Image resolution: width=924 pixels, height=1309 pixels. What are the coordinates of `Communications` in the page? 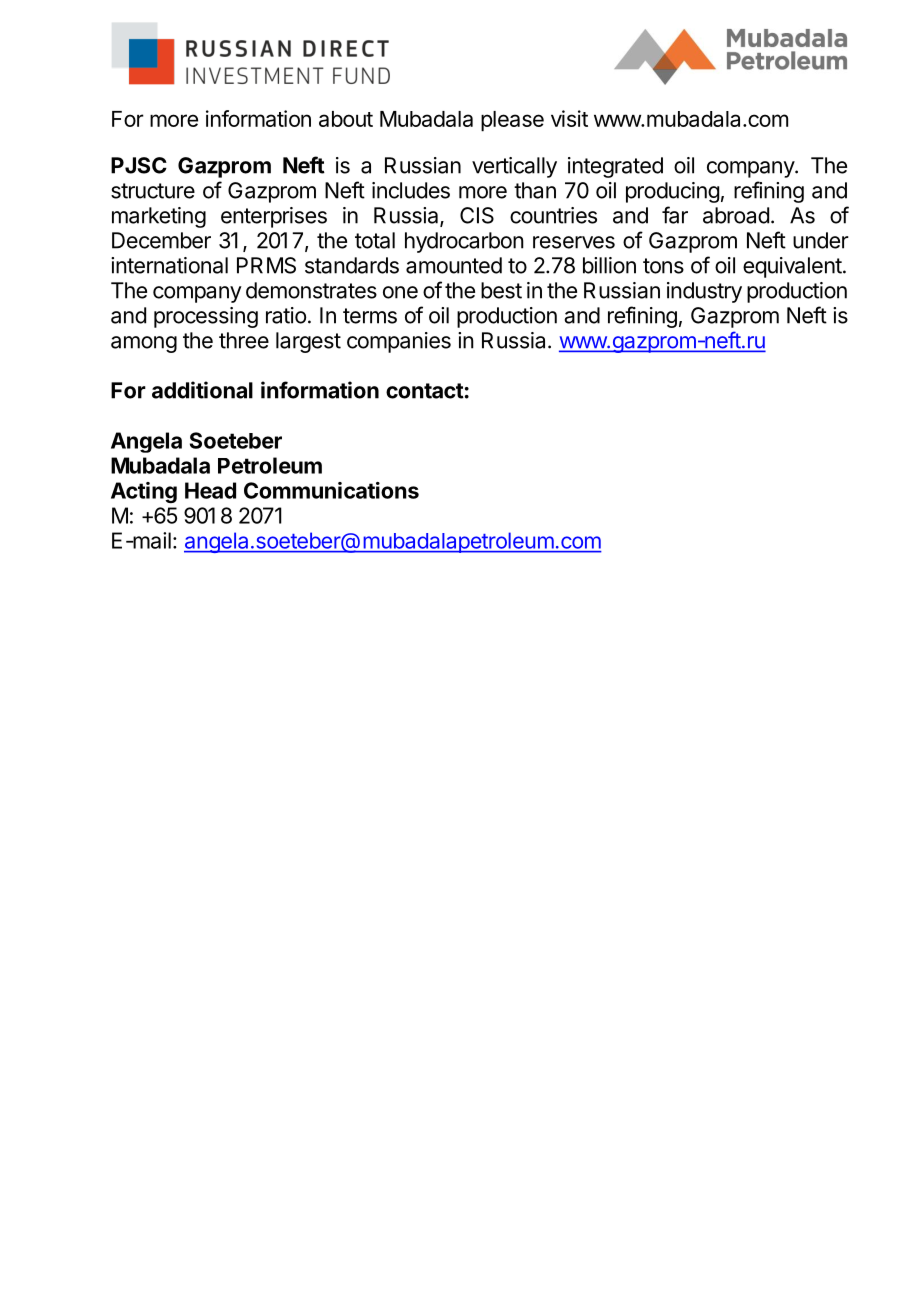 It's located at (331, 490).
